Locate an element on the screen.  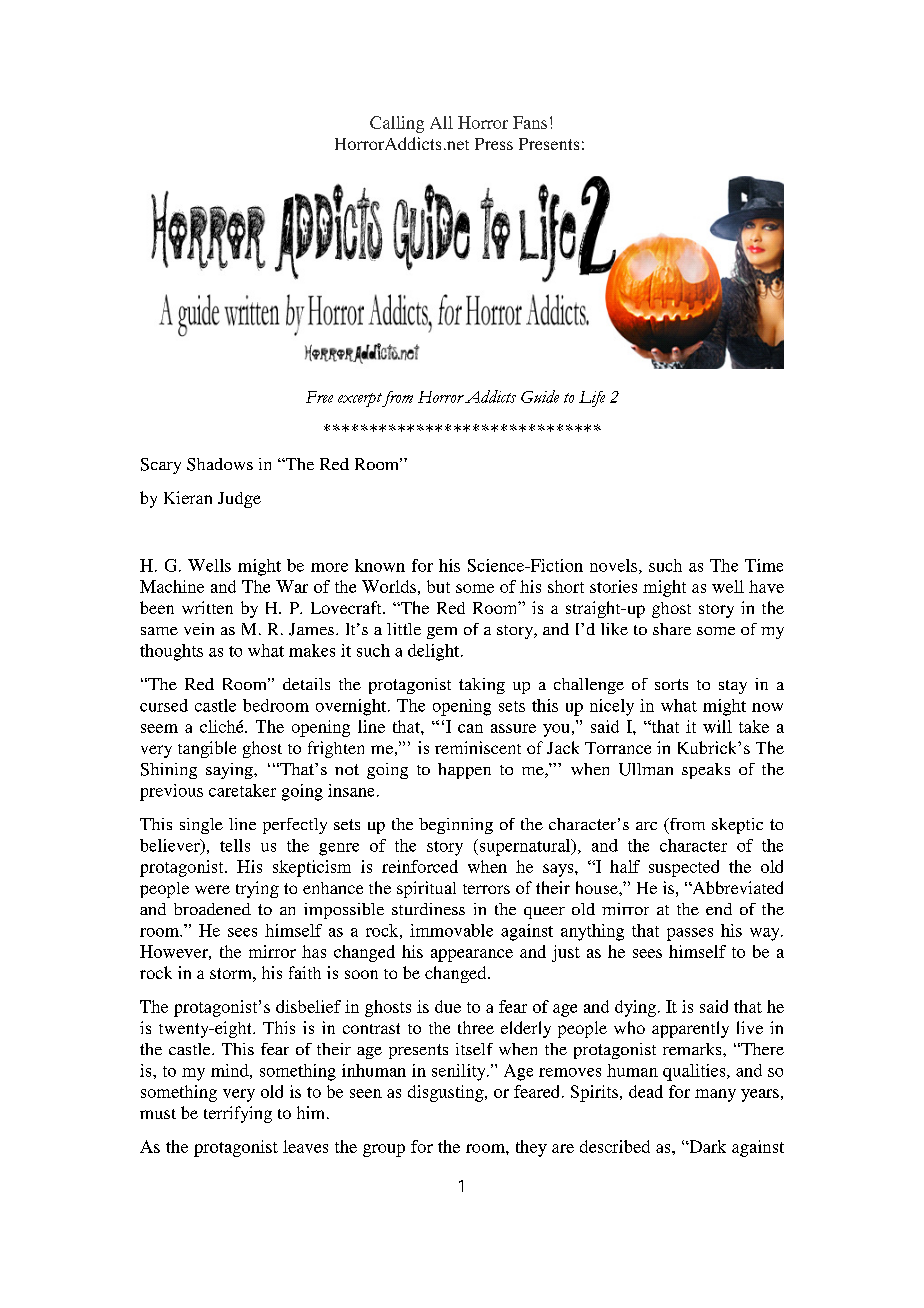
share is located at coordinates (672, 629).
